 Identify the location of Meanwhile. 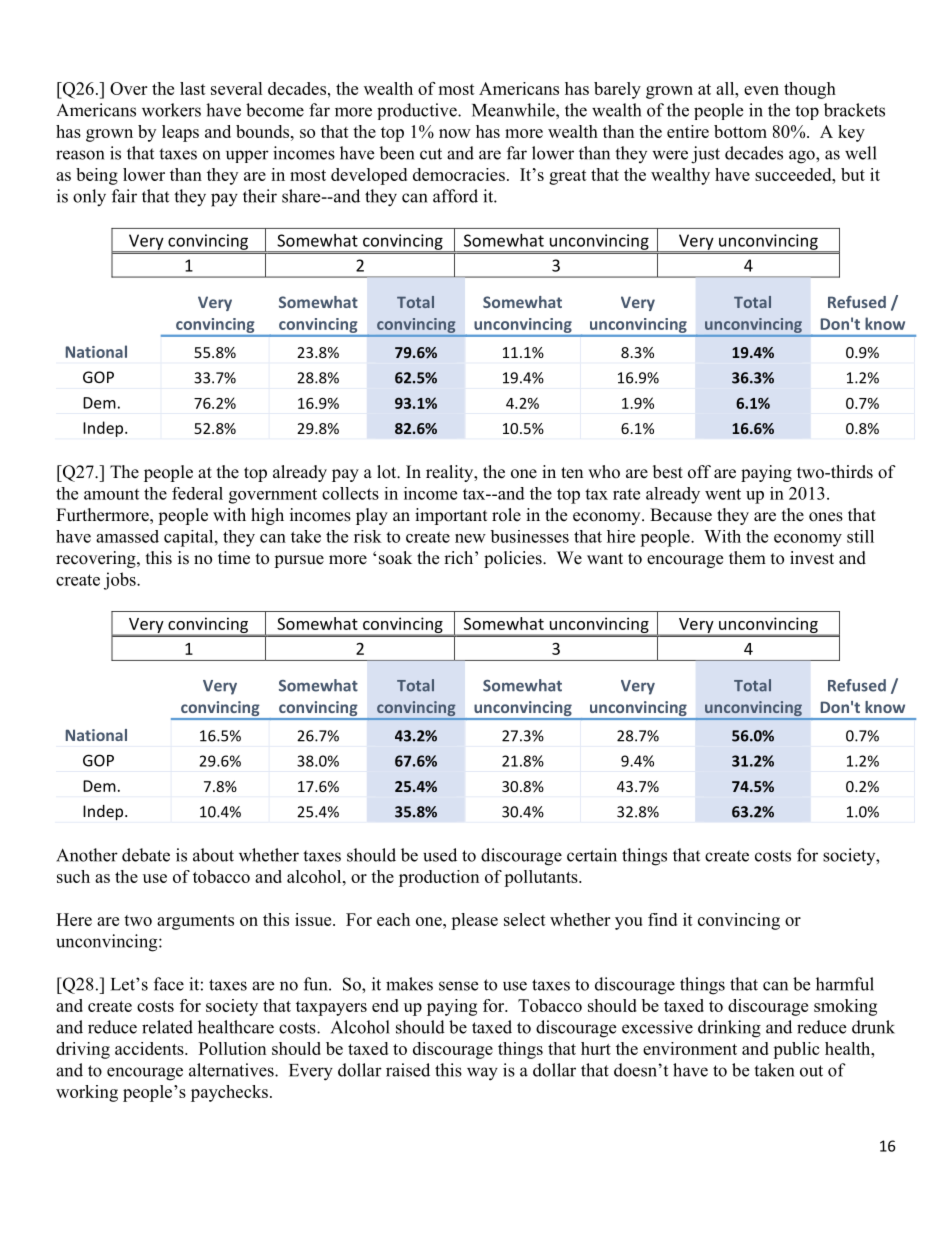
(514, 110).
